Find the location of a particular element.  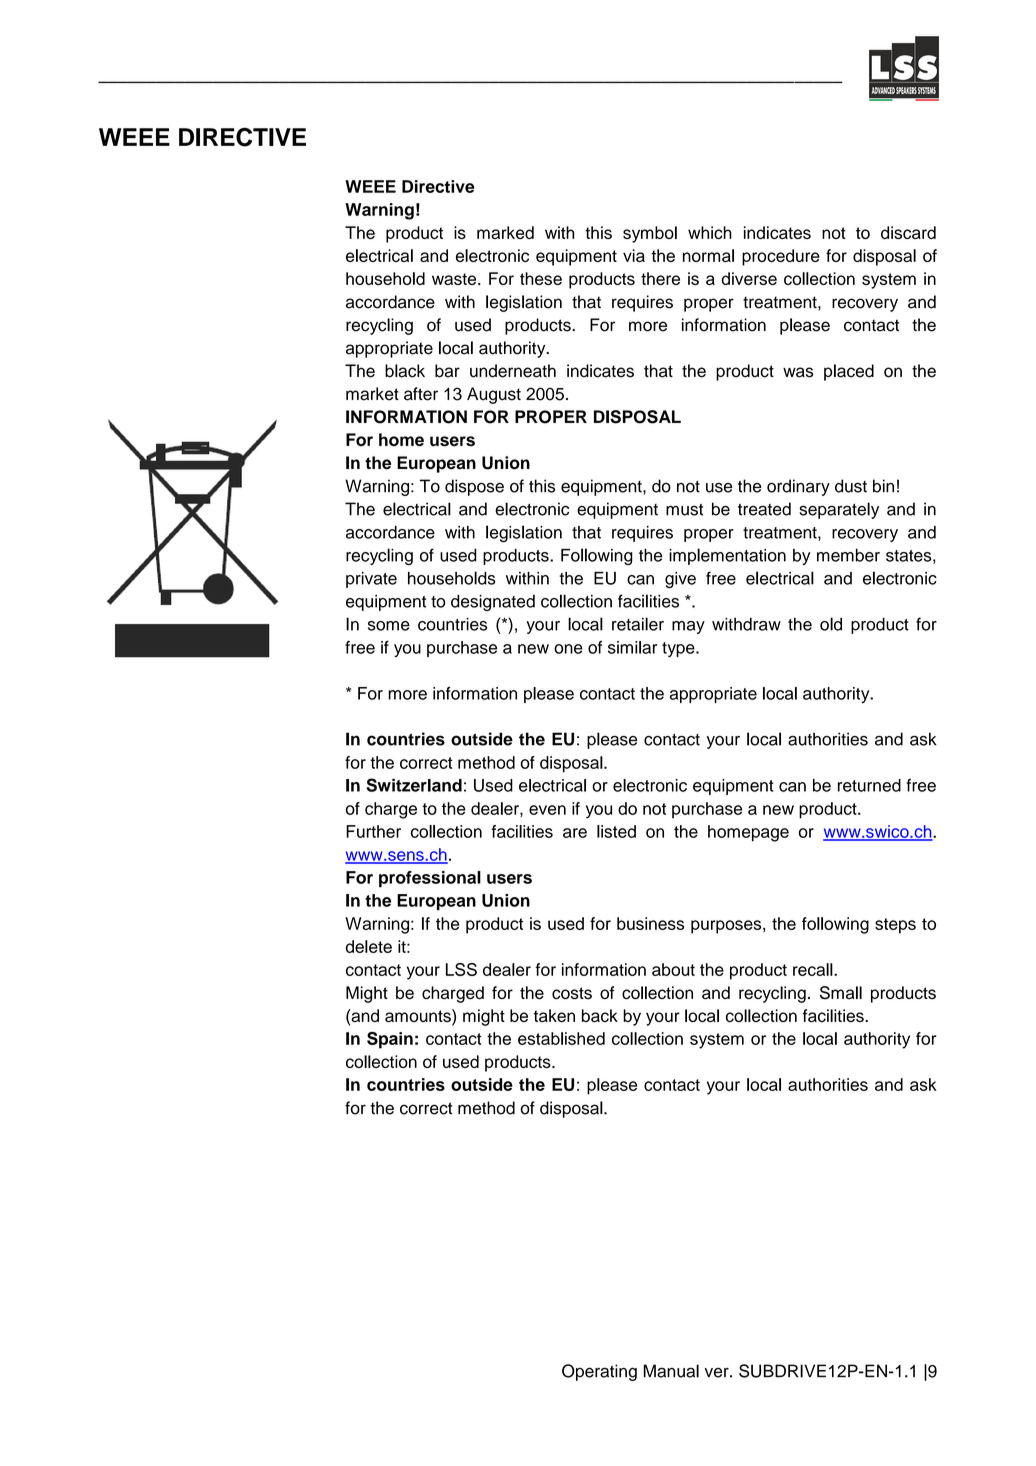

procedure is located at coordinates (781, 257).
